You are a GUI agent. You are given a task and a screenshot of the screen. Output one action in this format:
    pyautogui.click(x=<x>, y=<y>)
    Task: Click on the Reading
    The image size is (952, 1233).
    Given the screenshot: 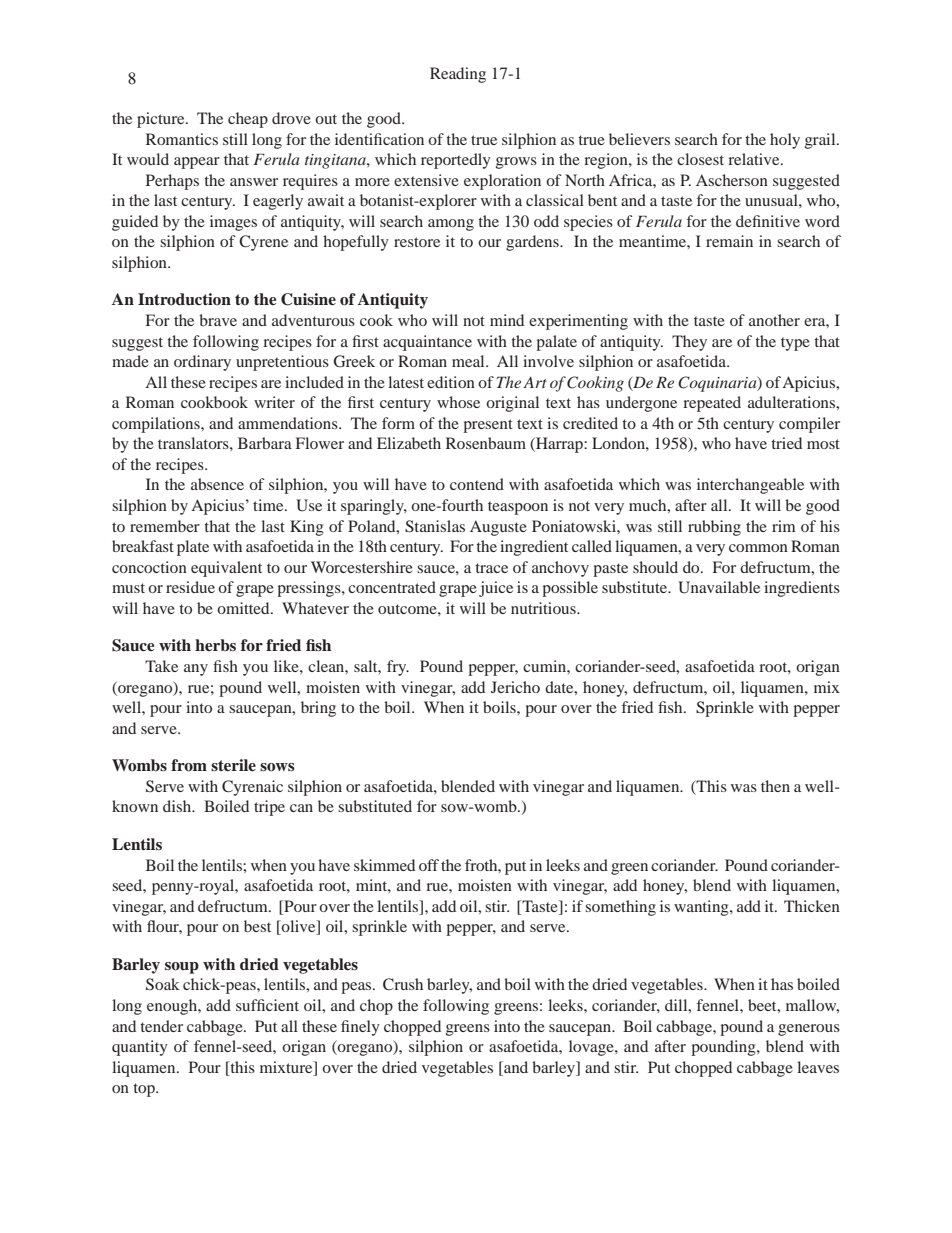 What is the action you would take?
    pyautogui.click(x=458, y=75)
